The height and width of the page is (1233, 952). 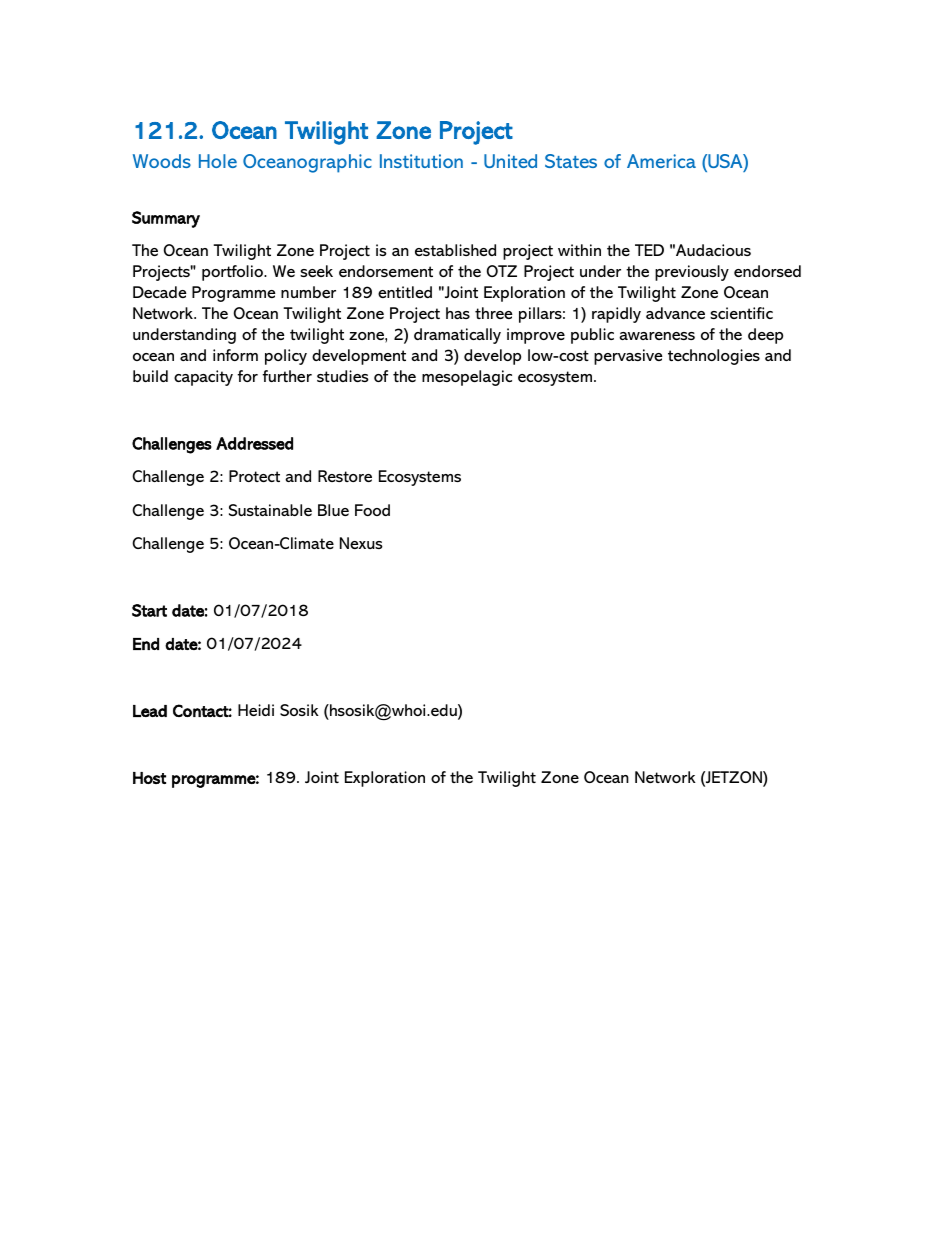 What do you see at coordinates (714, 357) in the page?
I see `technologies` at bounding box center [714, 357].
